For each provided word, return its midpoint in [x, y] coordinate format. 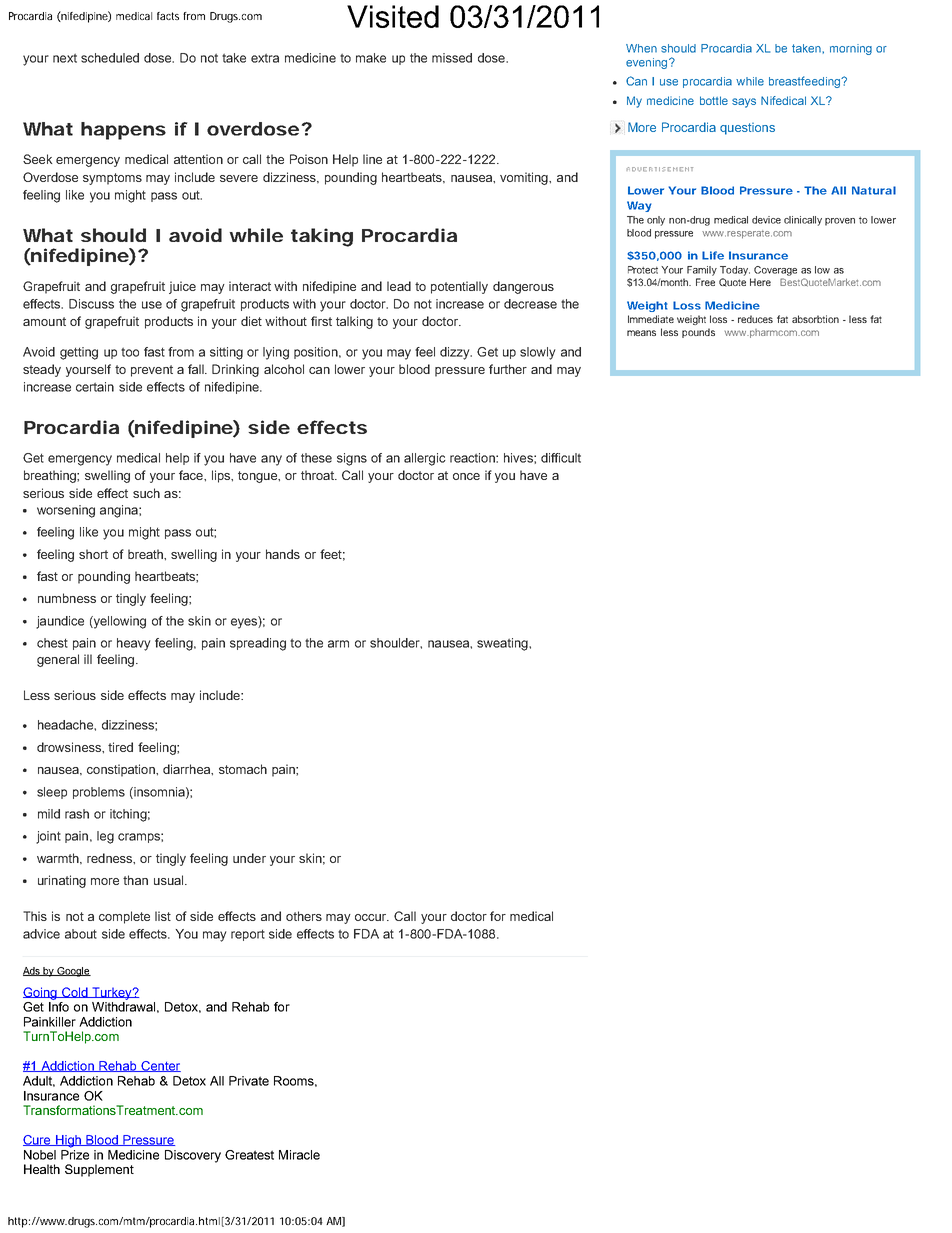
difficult [561, 458]
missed [452, 58]
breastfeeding [805, 82]
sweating [503, 644]
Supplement [99, 1170]
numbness [67, 598]
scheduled [110, 58]
